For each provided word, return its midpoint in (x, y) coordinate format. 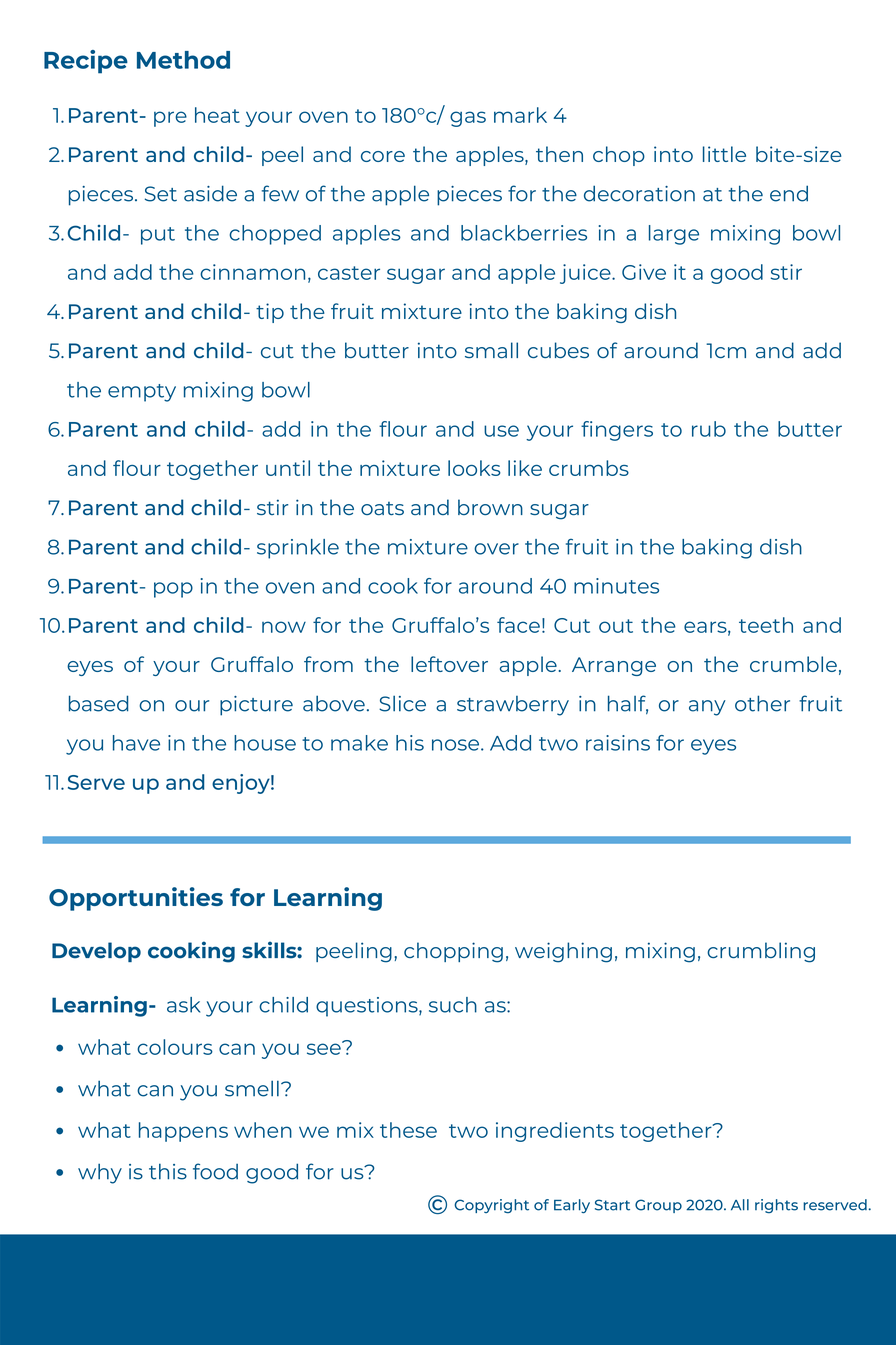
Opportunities (136, 899)
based (98, 703)
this (168, 1171)
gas (468, 119)
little (724, 154)
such (453, 1005)
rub (709, 429)
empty (142, 393)
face (518, 625)
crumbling (761, 952)
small (491, 350)
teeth (766, 625)
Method (183, 60)
